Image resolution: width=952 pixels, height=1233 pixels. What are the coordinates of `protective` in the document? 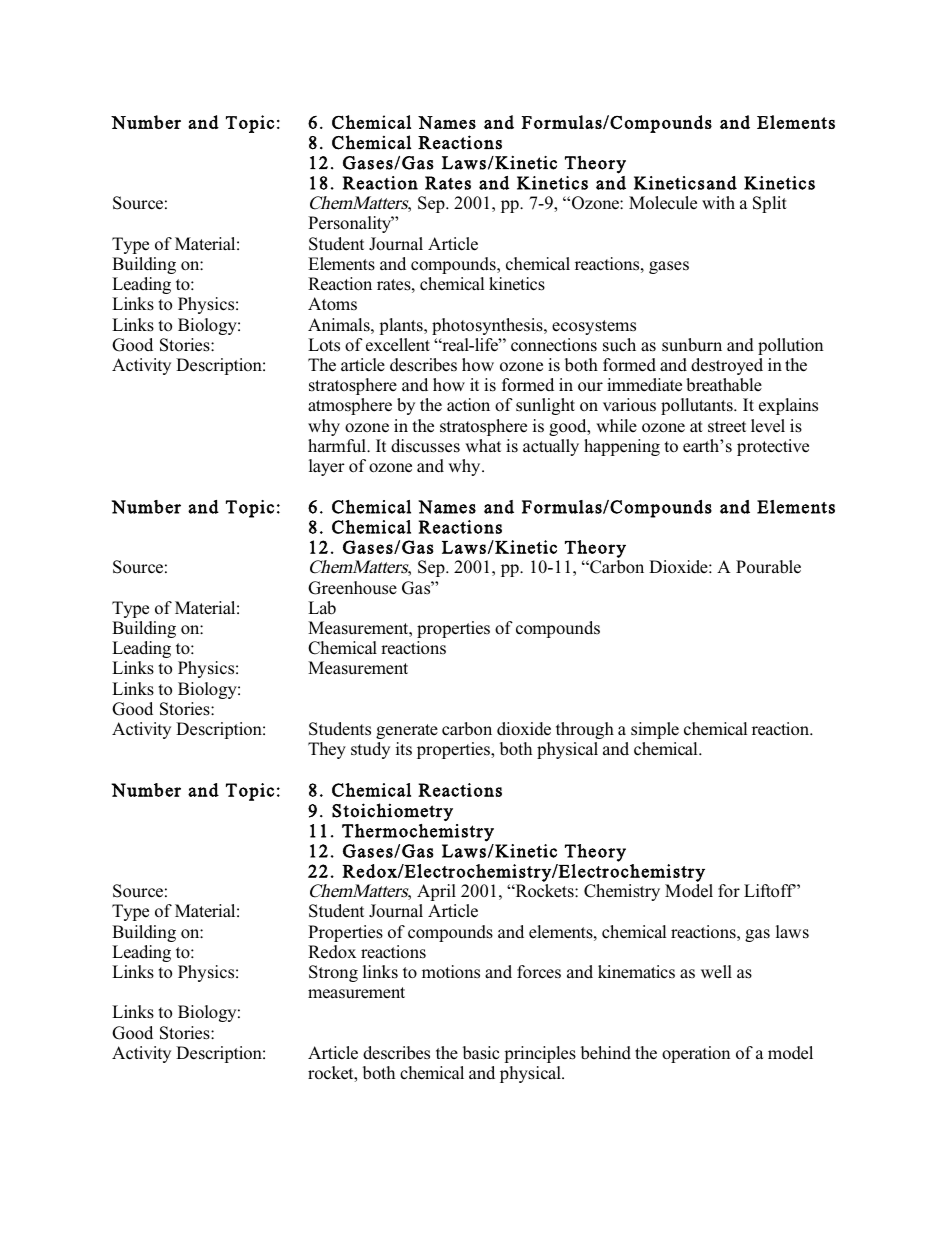 It's located at (773, 447).
